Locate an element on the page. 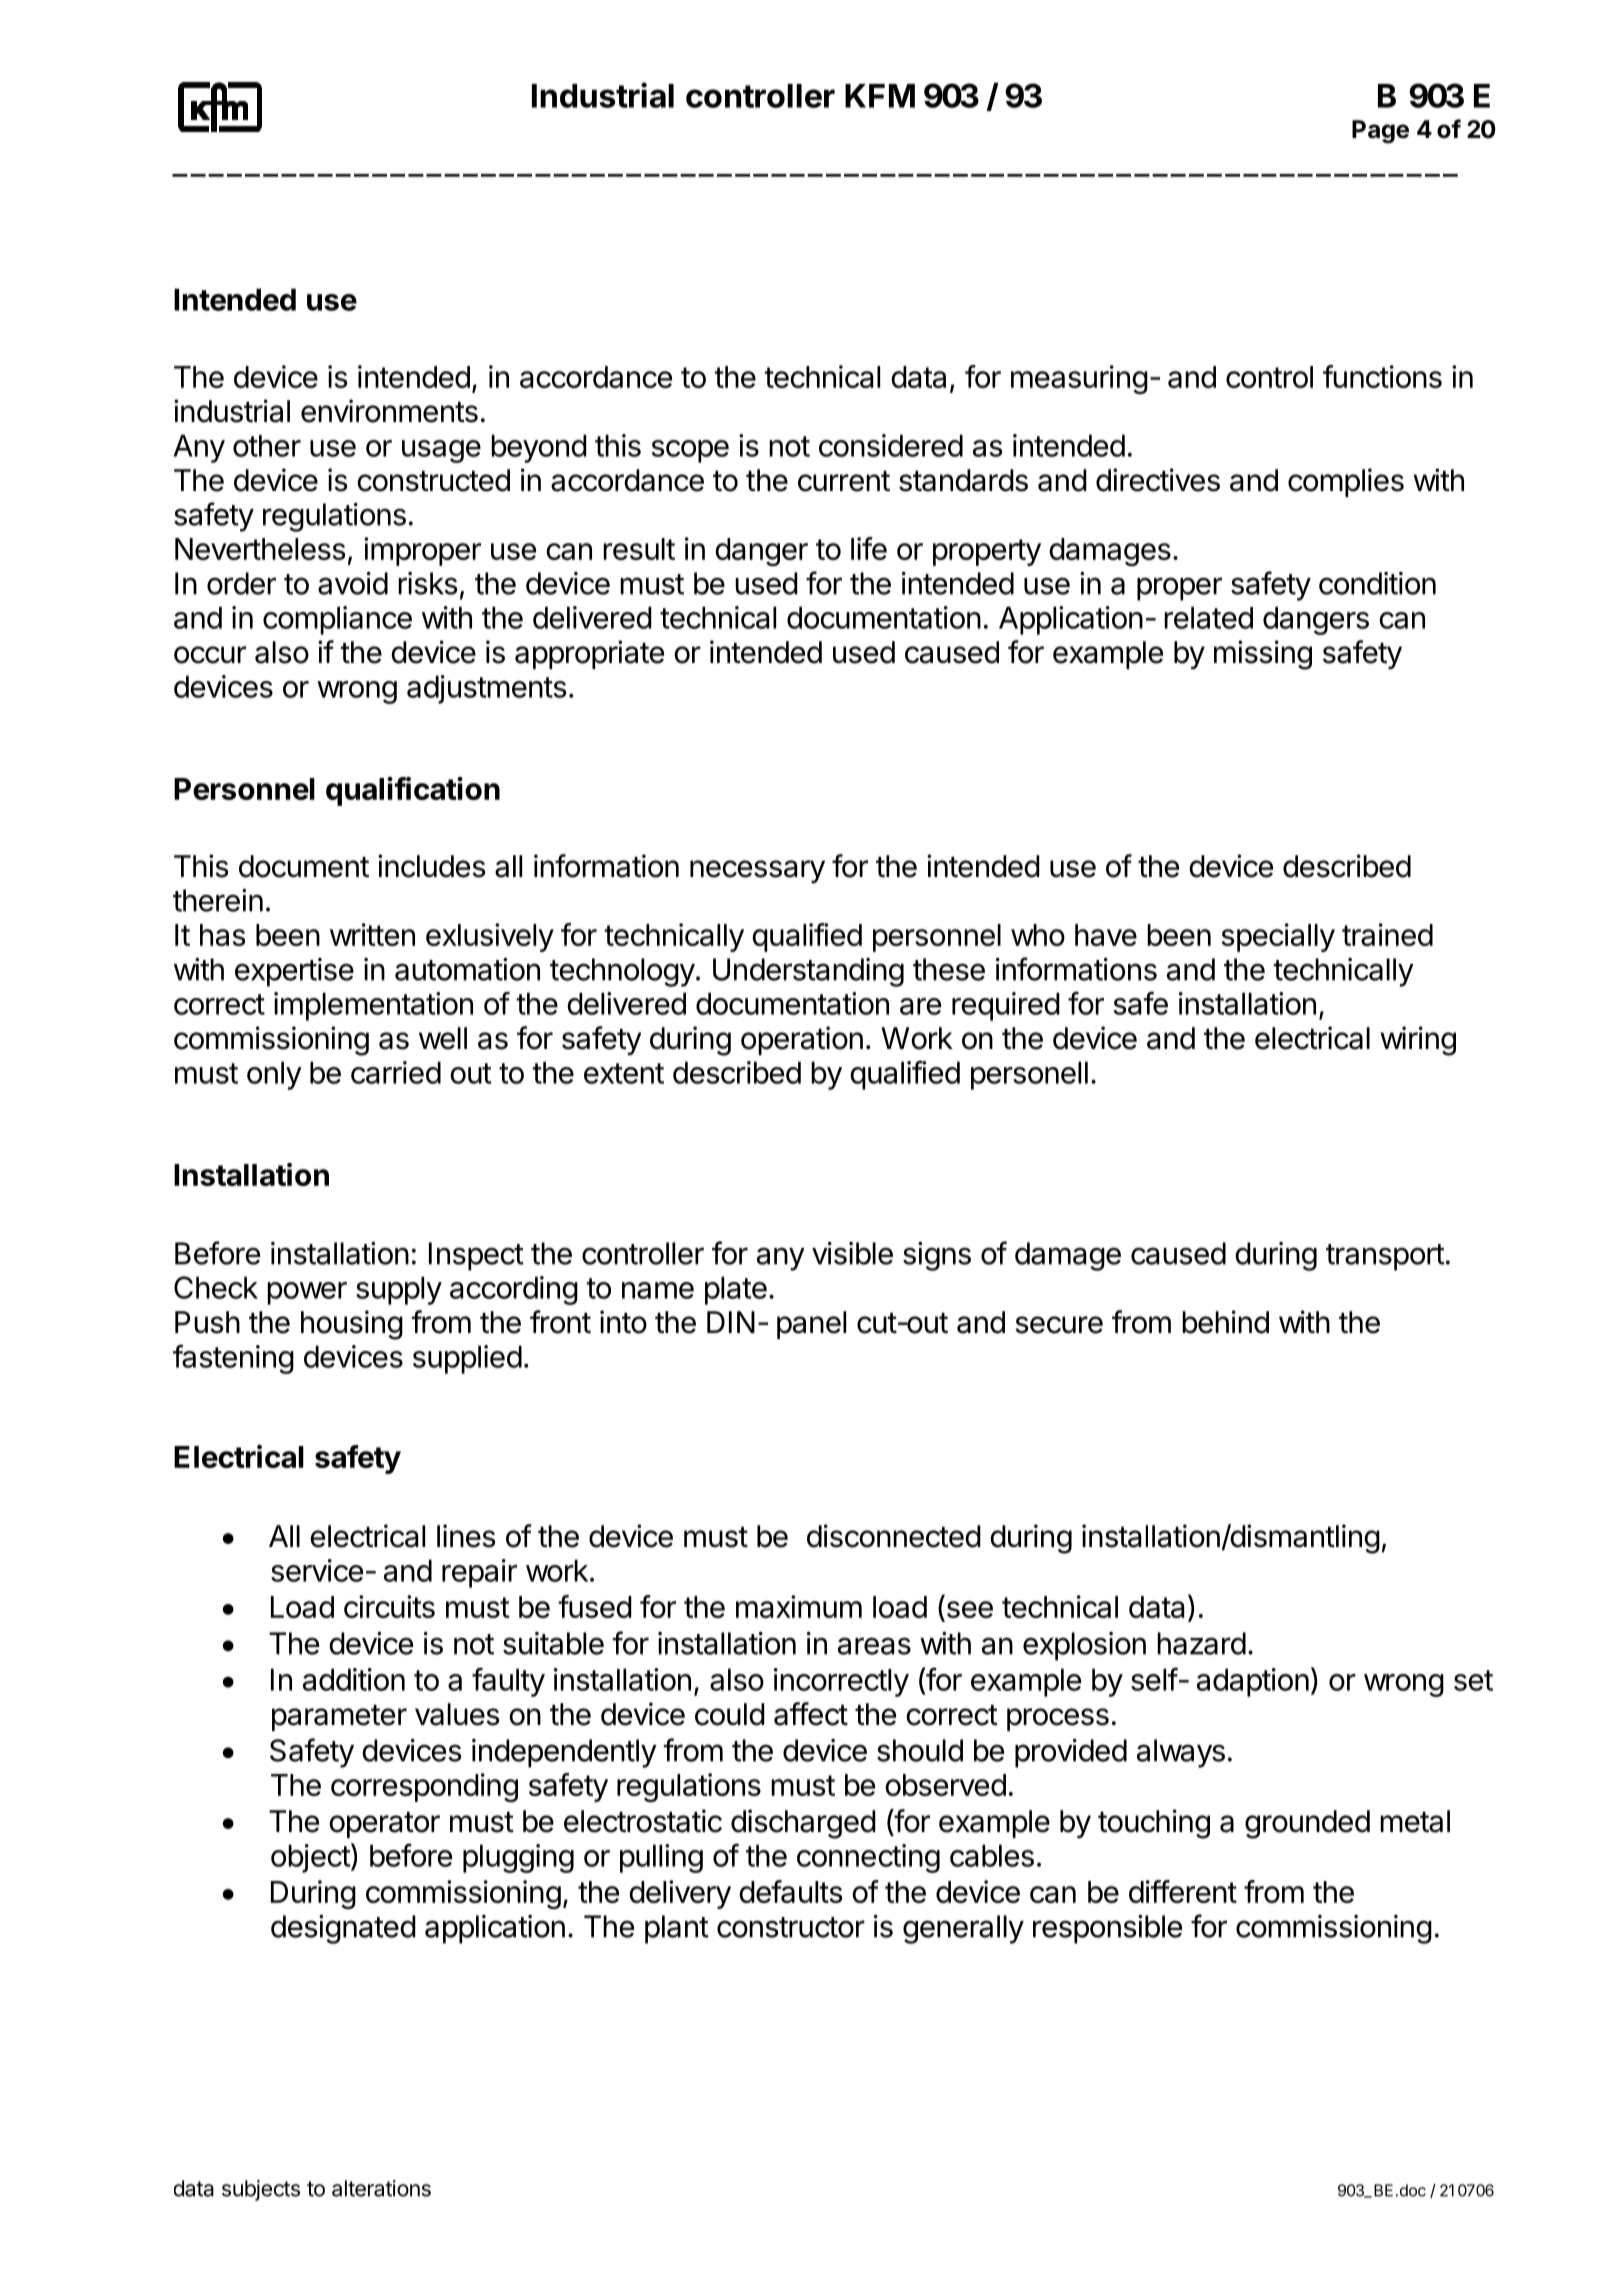 The height and width of the document is (2274, 1608). life is located at coordinates (869, 548).
